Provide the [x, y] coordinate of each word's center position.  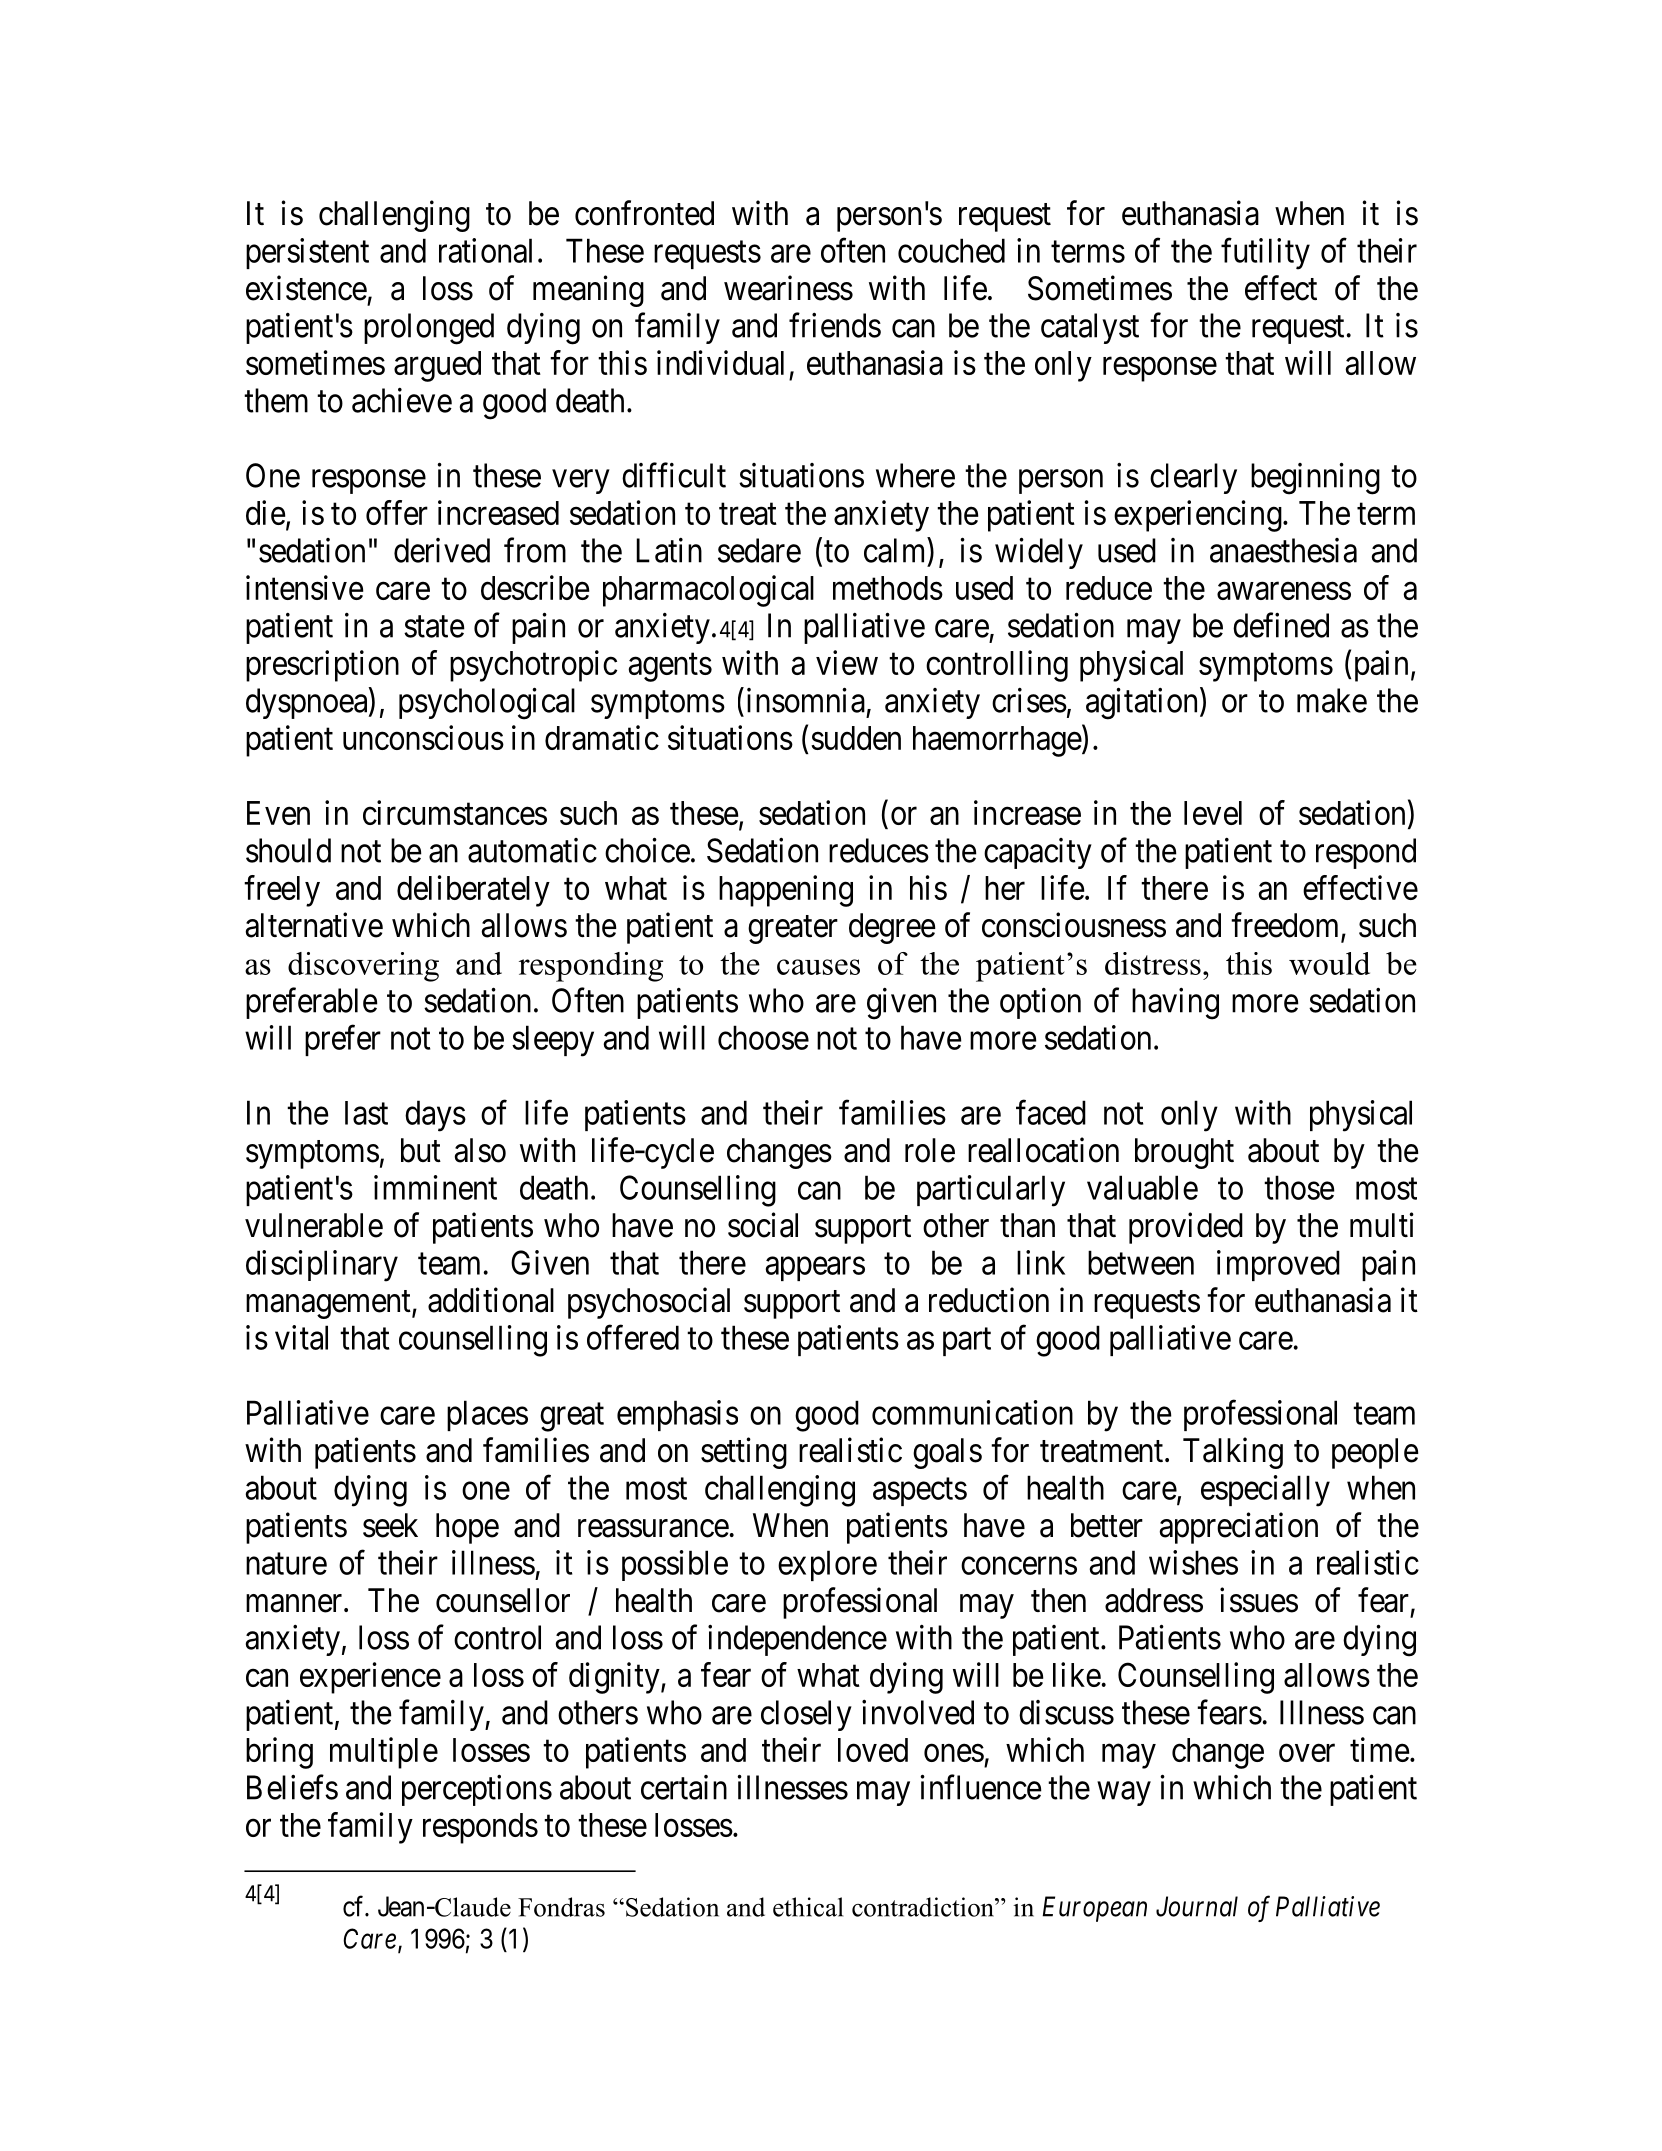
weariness [788, 288]
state [434, 627]
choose [763, 1037]
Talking [1233, 1453]
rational [485, 250]
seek [390, 1525]
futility [1265, 254]
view [847, 662]
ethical [808, 1907]
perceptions [477, 1790]
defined [1281, 625]
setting [744, 1453]
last [366, 1113]
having [1175, 1004]
